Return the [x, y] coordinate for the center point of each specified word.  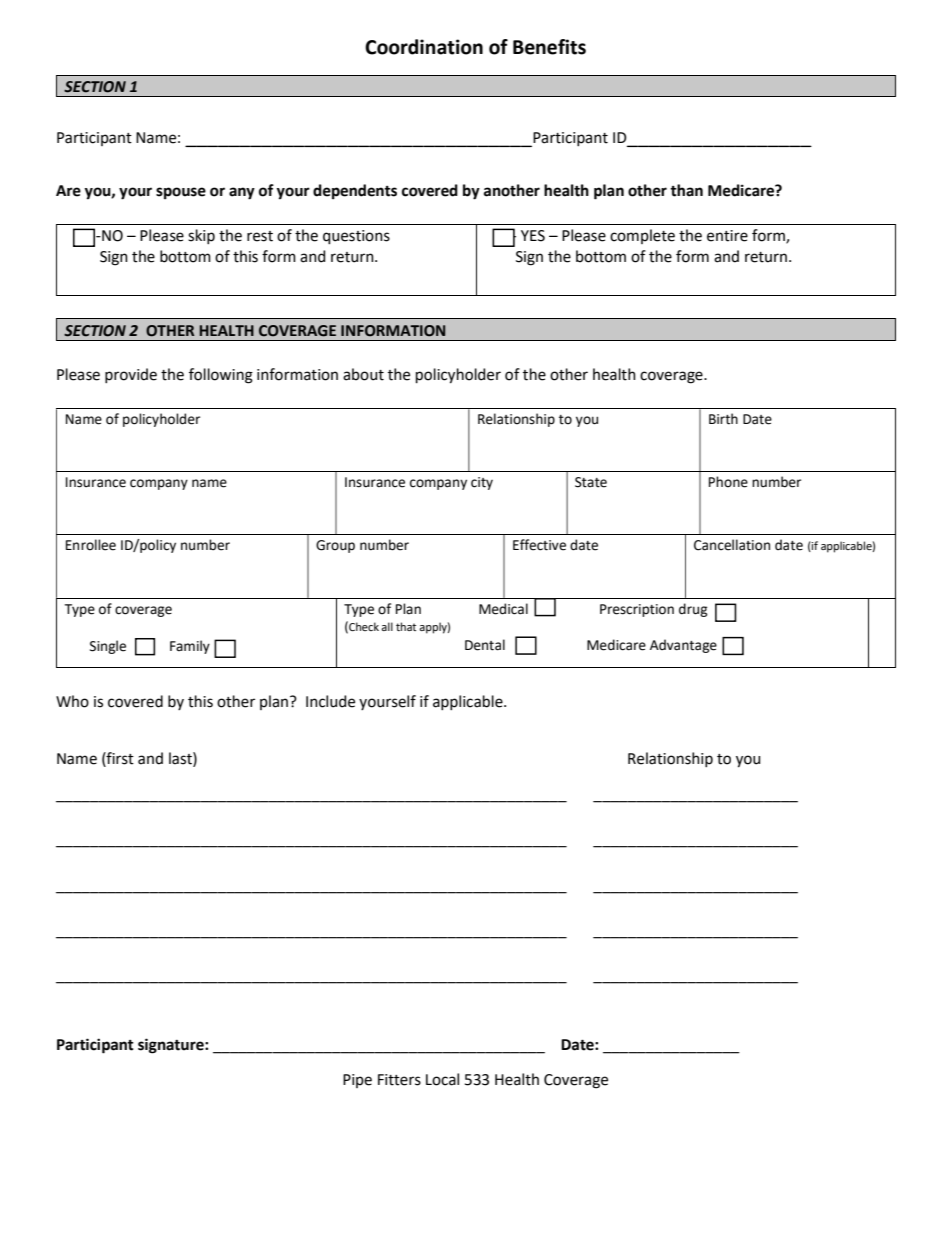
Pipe [357, 1081]
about [363, 374]
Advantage [683, 646]
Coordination [424, 47]
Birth [723, 419]
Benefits [549, 47]
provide [131, 375]
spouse [181, 193]
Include [330, 701]
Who [72, 701]
